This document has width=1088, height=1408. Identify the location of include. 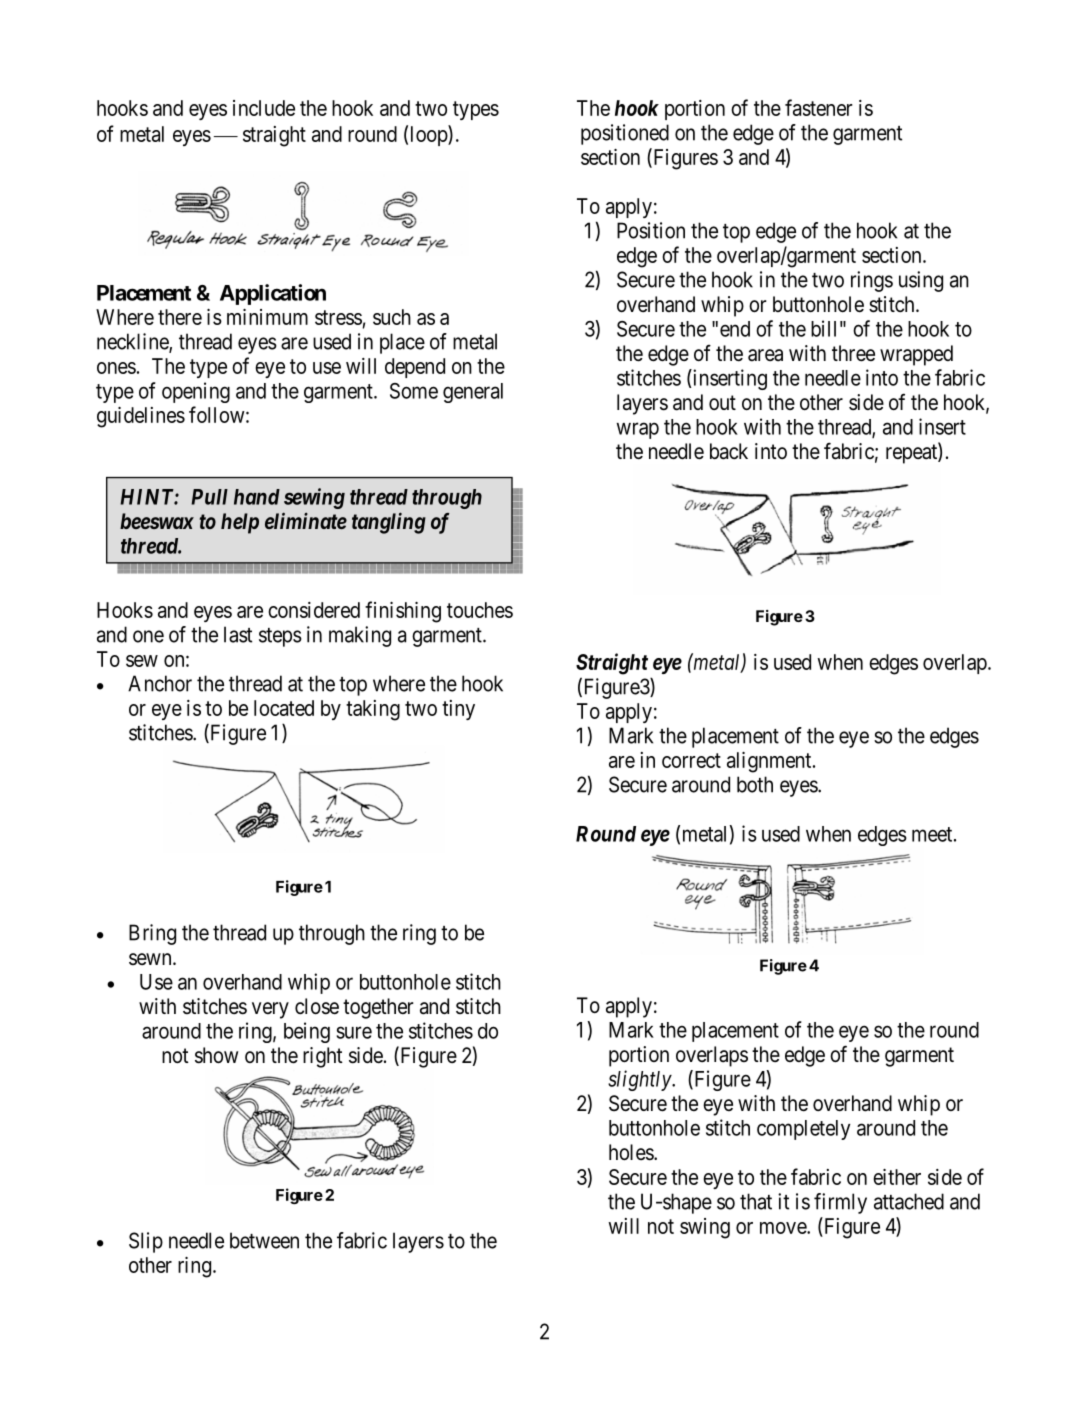
(264, 108).
